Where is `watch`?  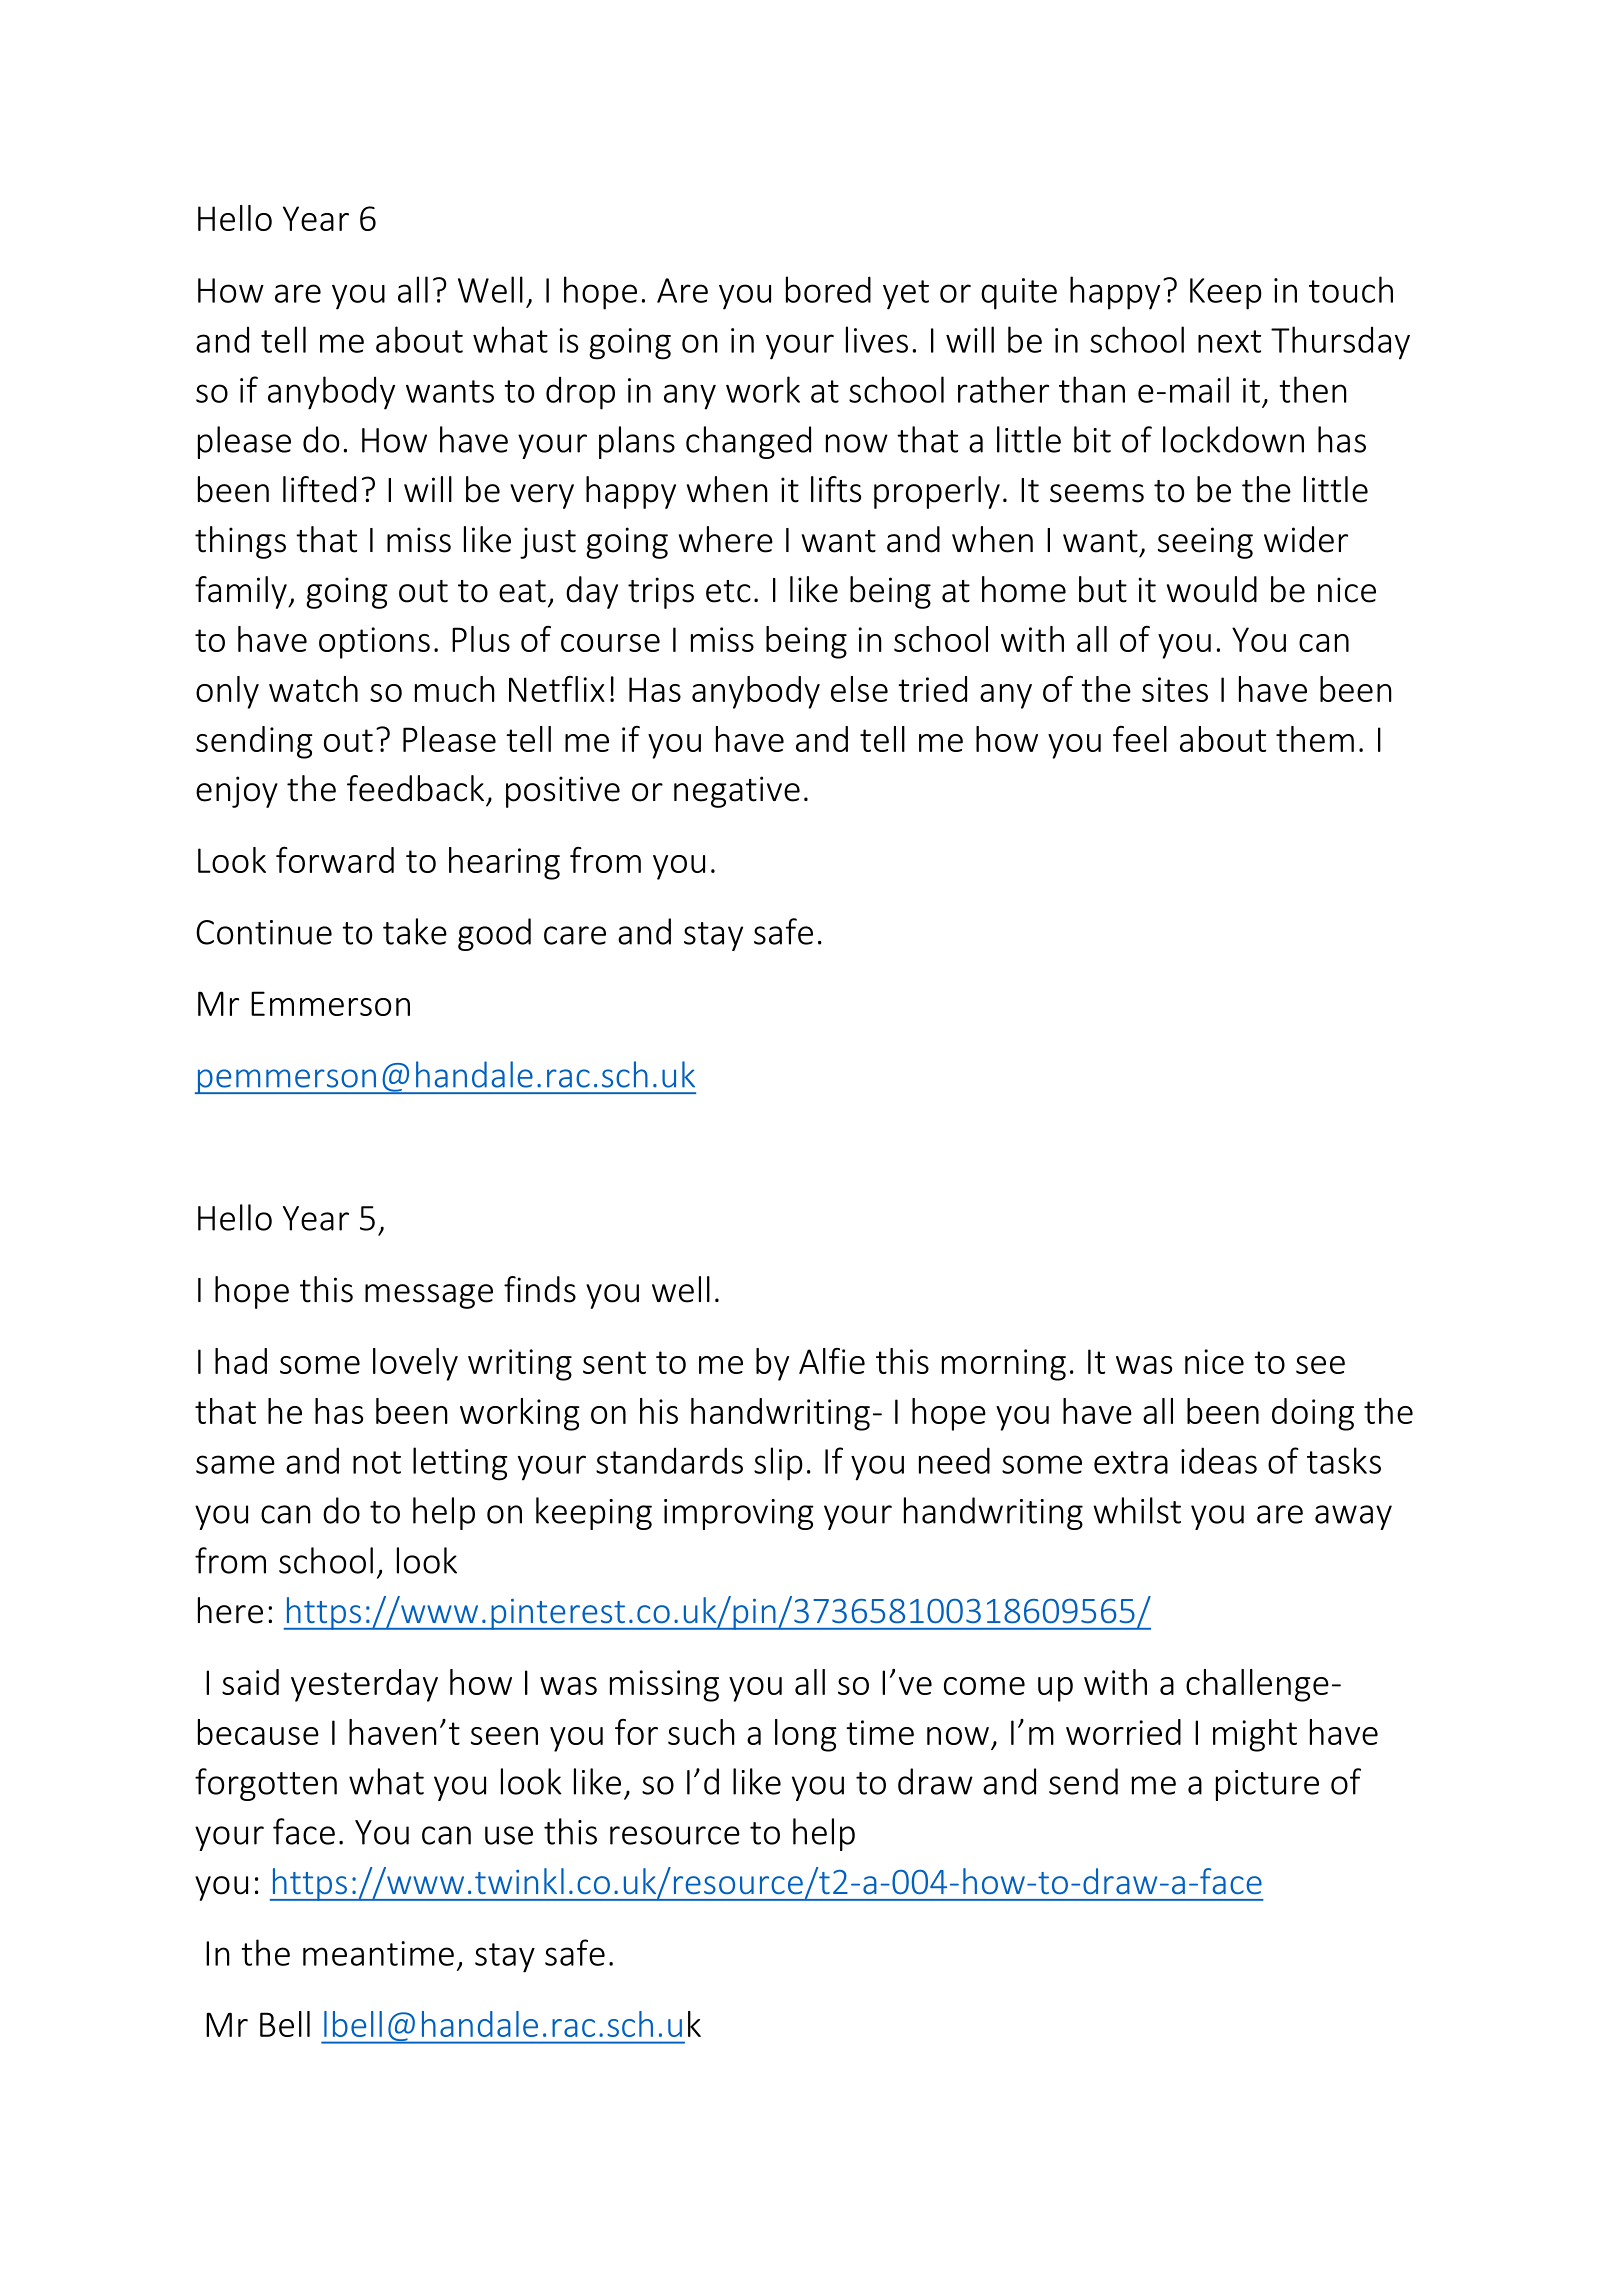
watch is located at coordinates (313, 689).
